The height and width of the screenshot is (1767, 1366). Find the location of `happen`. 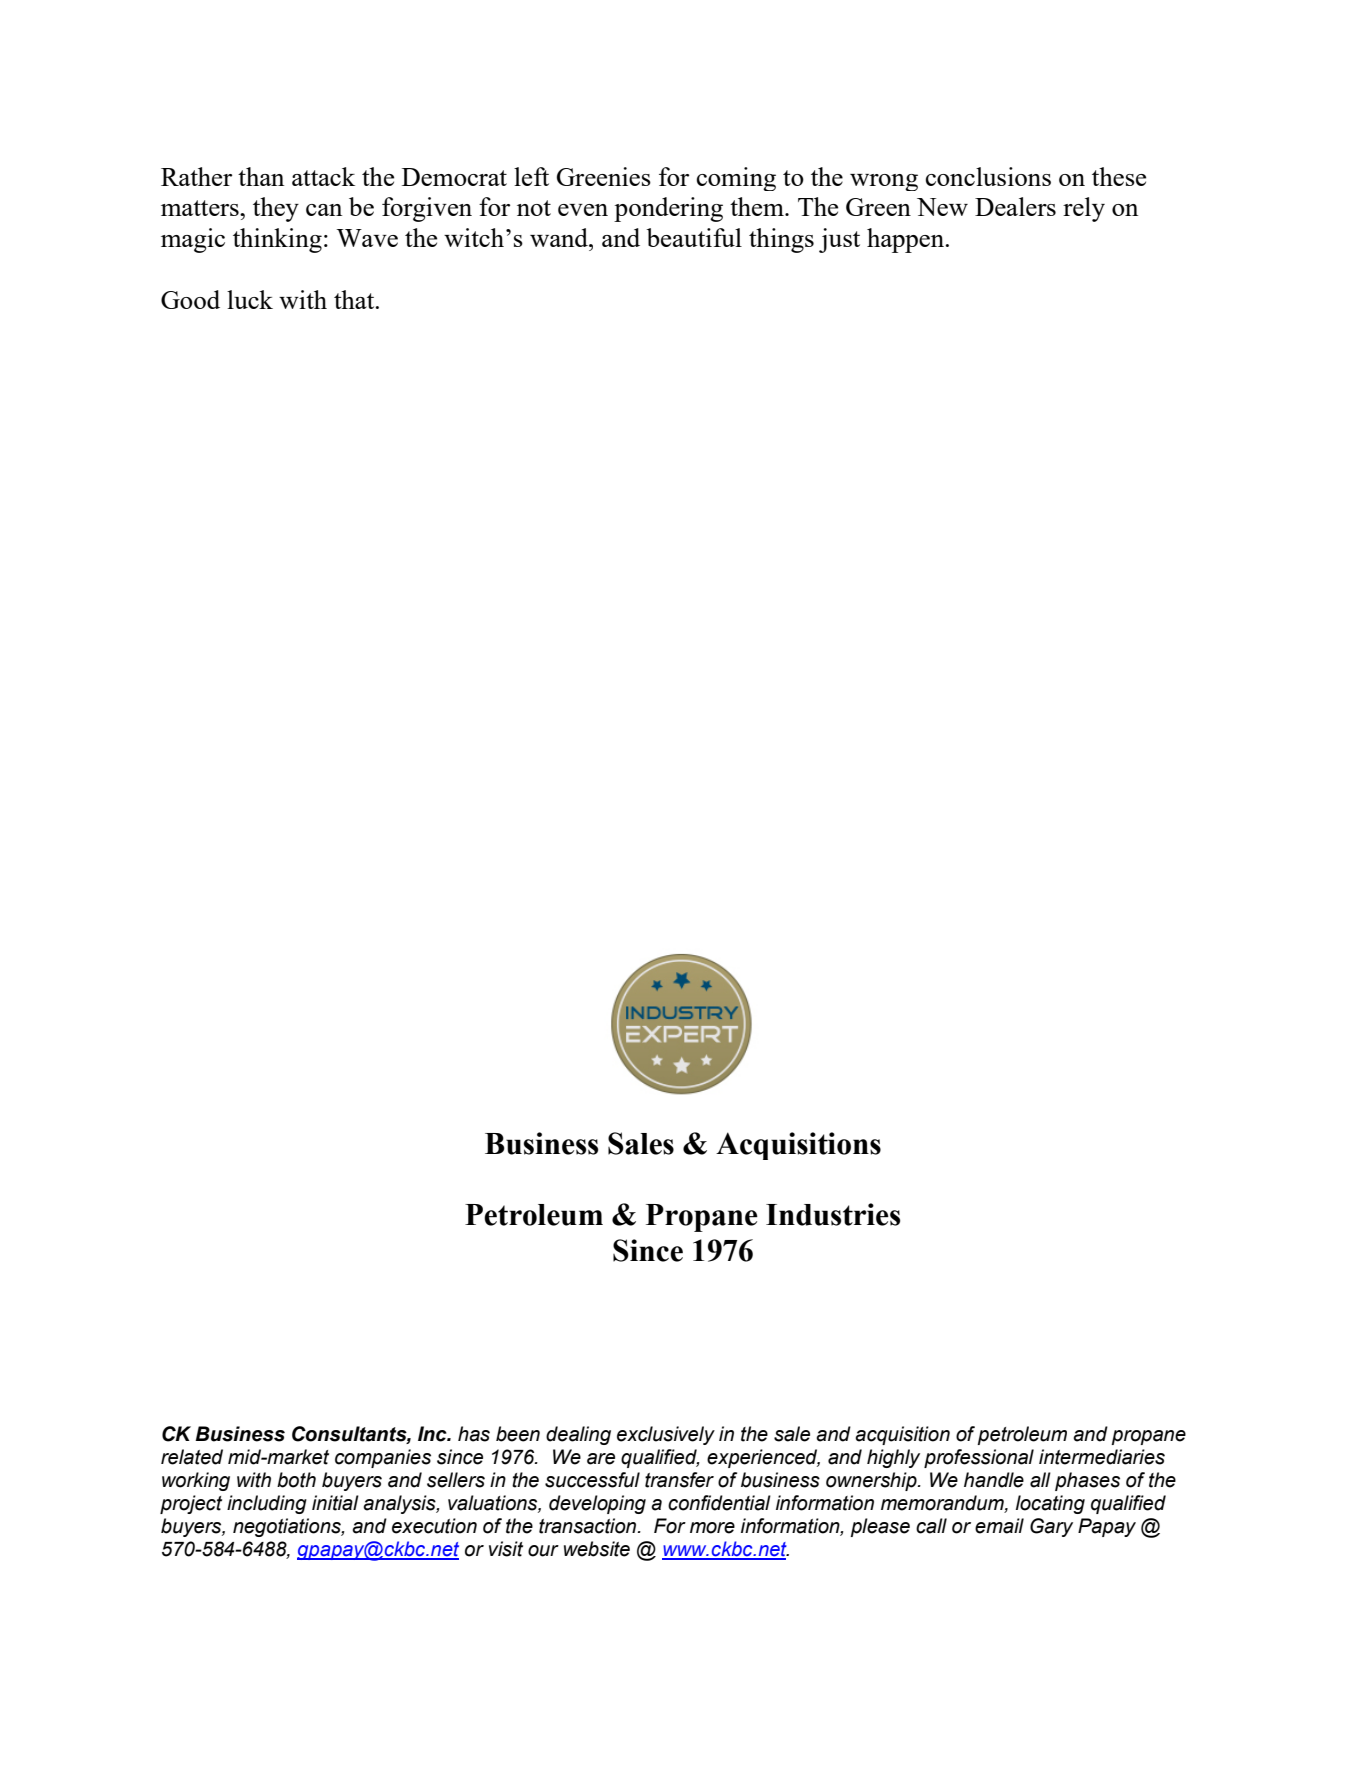

happen is located at coordinates (907, 240).
